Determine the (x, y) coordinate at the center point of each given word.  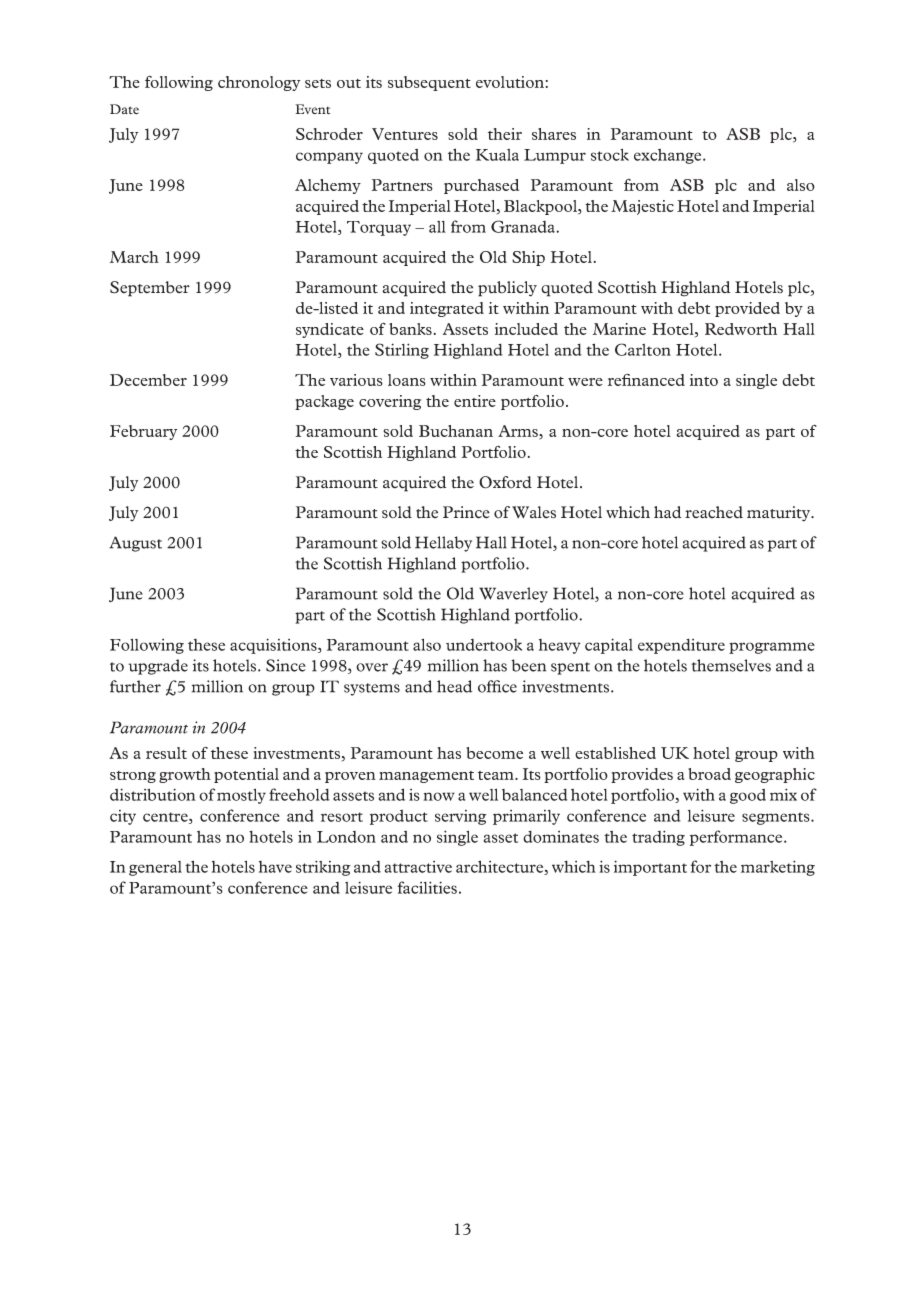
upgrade (158, 667)
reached (714, 512)
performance (737, 838)
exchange (669, 156)
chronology (259, 83)
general (155, 868)
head (454, 686)
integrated (447, 309)
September (150, 289)
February (143, 432)
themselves (731, 665)
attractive (418, 867)
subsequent (429, 83)
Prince (466, 512)
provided (747, 309)
